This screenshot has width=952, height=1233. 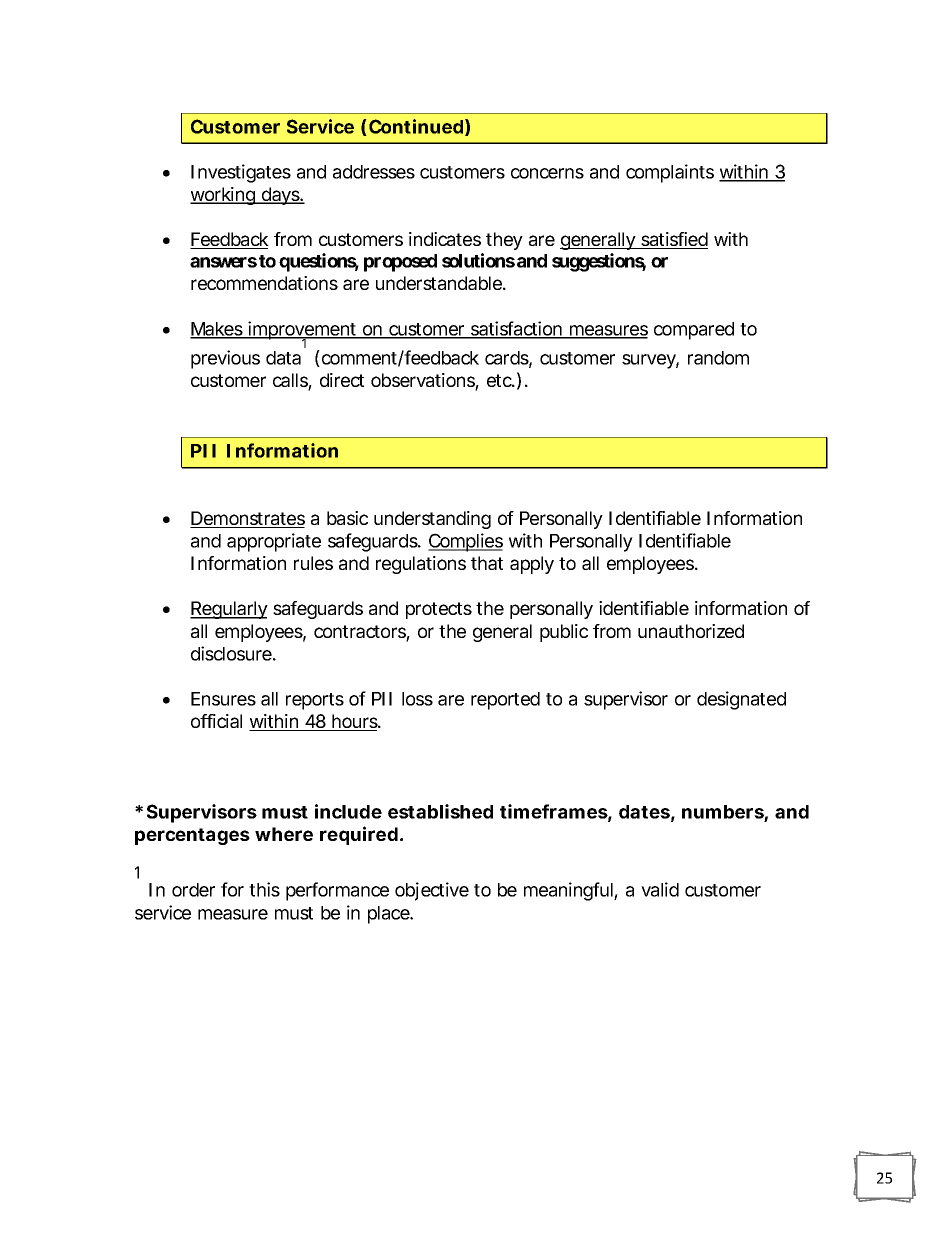 I want to click on Demonstrates, so click(x=247, y=519).
